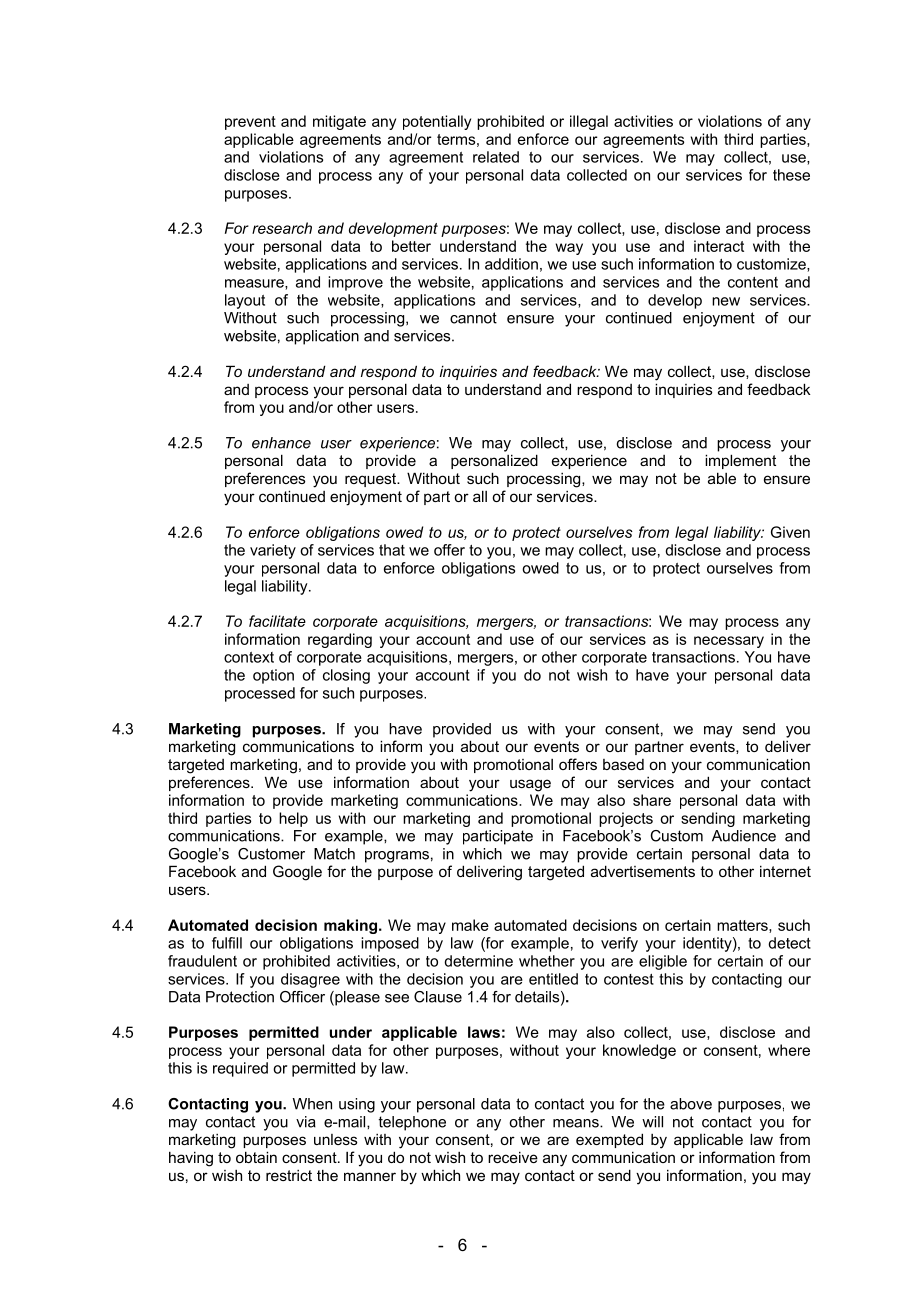  What do you see at coordinates (785, 871) in the screenshot?
I see `internet` at bounding box center [785, 871].
